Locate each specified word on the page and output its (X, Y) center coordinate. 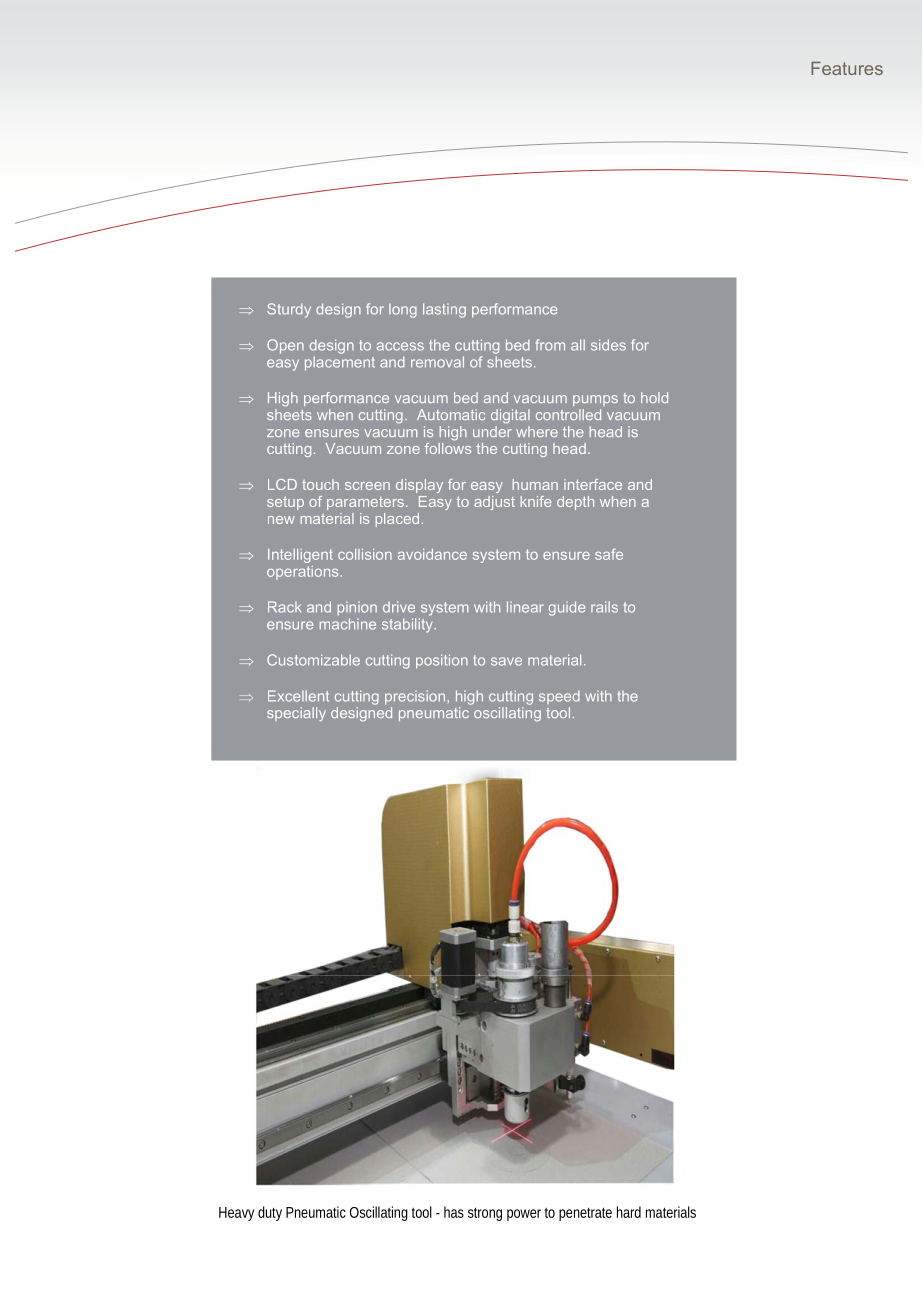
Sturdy (289, 310)
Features (847, 68)
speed (559, 697)
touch (320, 484)
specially (296, 714)
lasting (444, 310)
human (535, 484)
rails (604, 607)
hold (654, 397)
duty (270, 1213)
